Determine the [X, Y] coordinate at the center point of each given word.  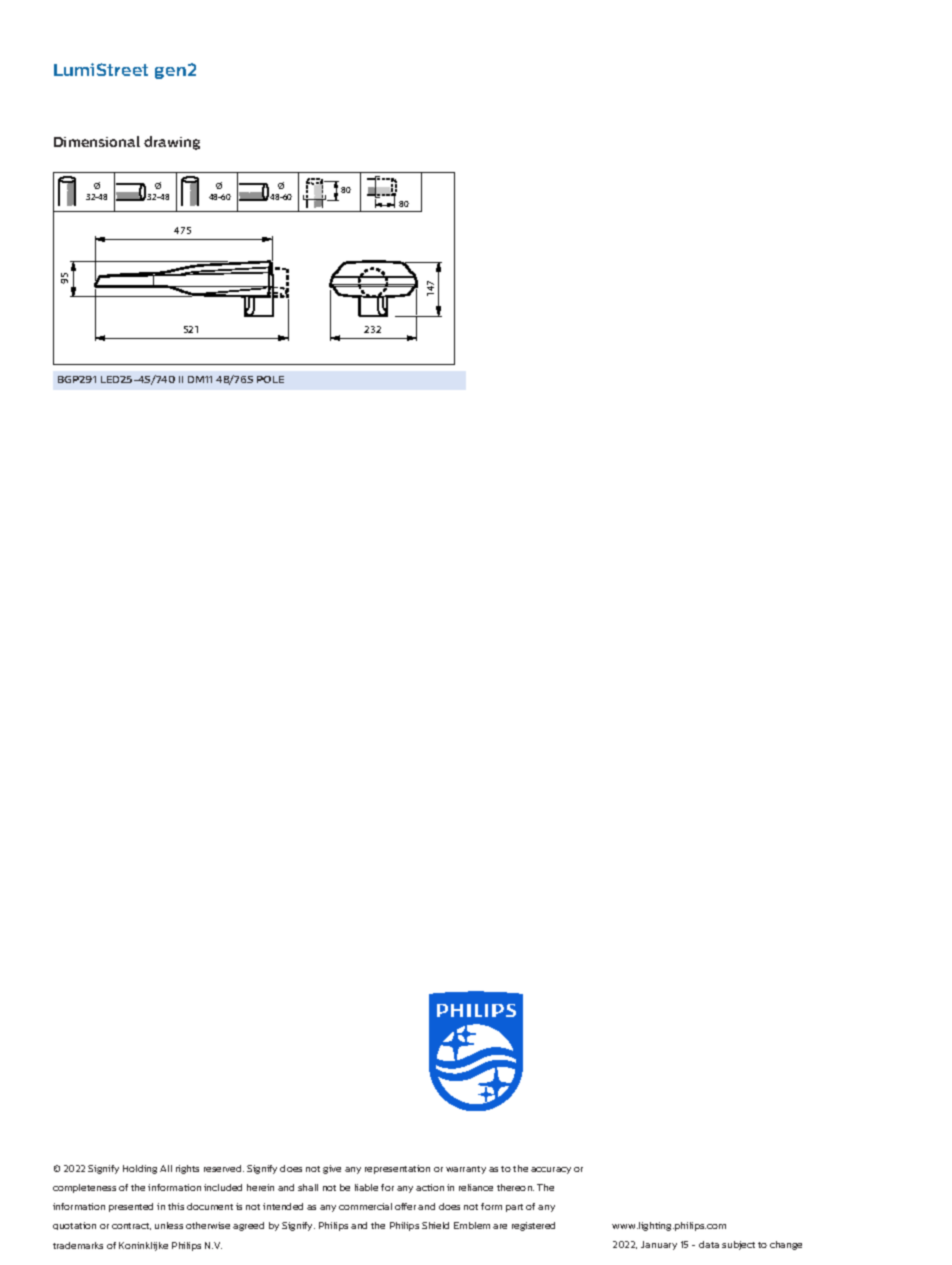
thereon [515, 1187]
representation [397, 1169]
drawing [172, 143]
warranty [466, 1170]
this [176, 1206]
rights [187, 1169]
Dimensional [97, 141]
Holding [140, 1169]
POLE [270, 379]
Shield [435, 1225]
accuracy [551, 1170]
